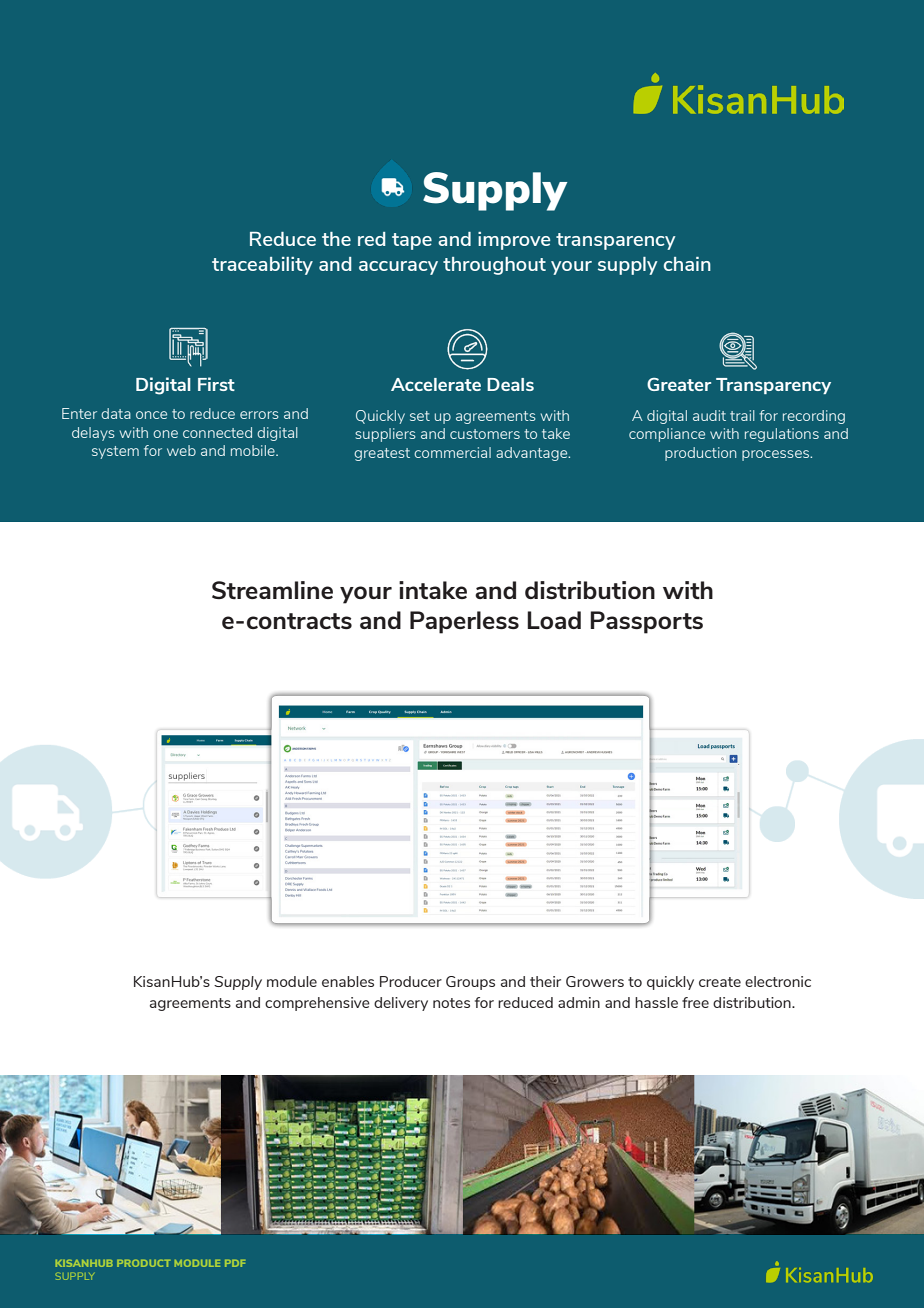 The image size is (924, 1308). What do you see at coordinates (720, 982) in the document?
I see `create` at bounding box center [720, 982].
